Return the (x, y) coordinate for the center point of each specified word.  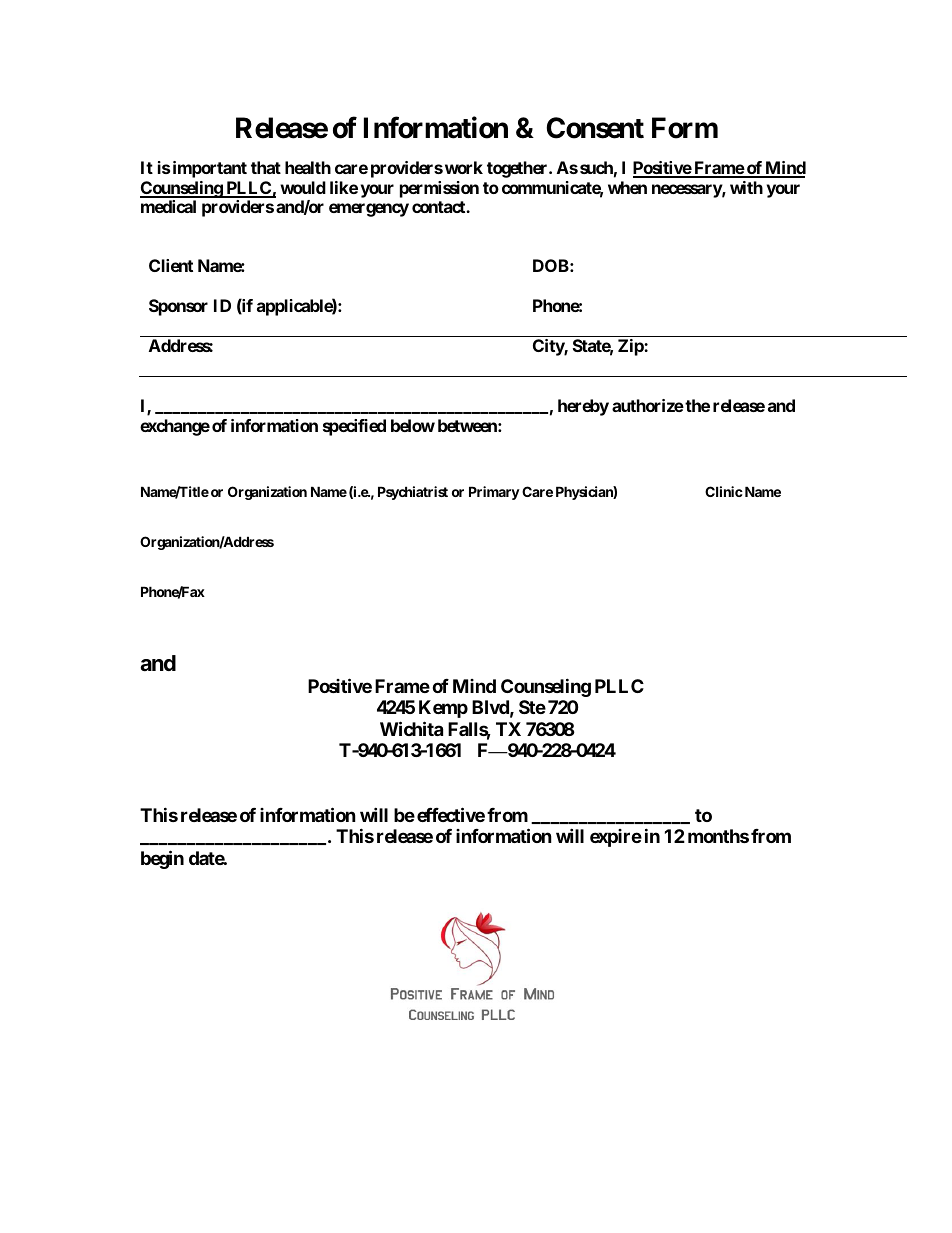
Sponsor (178, 307)
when (627, 187)
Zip (631, 347)
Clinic (724, 491)
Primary (494, 493)
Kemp (443, 709)
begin (162, 859)
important (210, 169)
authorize (648, 405)
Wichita (411, 728)
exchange (175, 427)
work (464, 167)
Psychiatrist (413, 493)
